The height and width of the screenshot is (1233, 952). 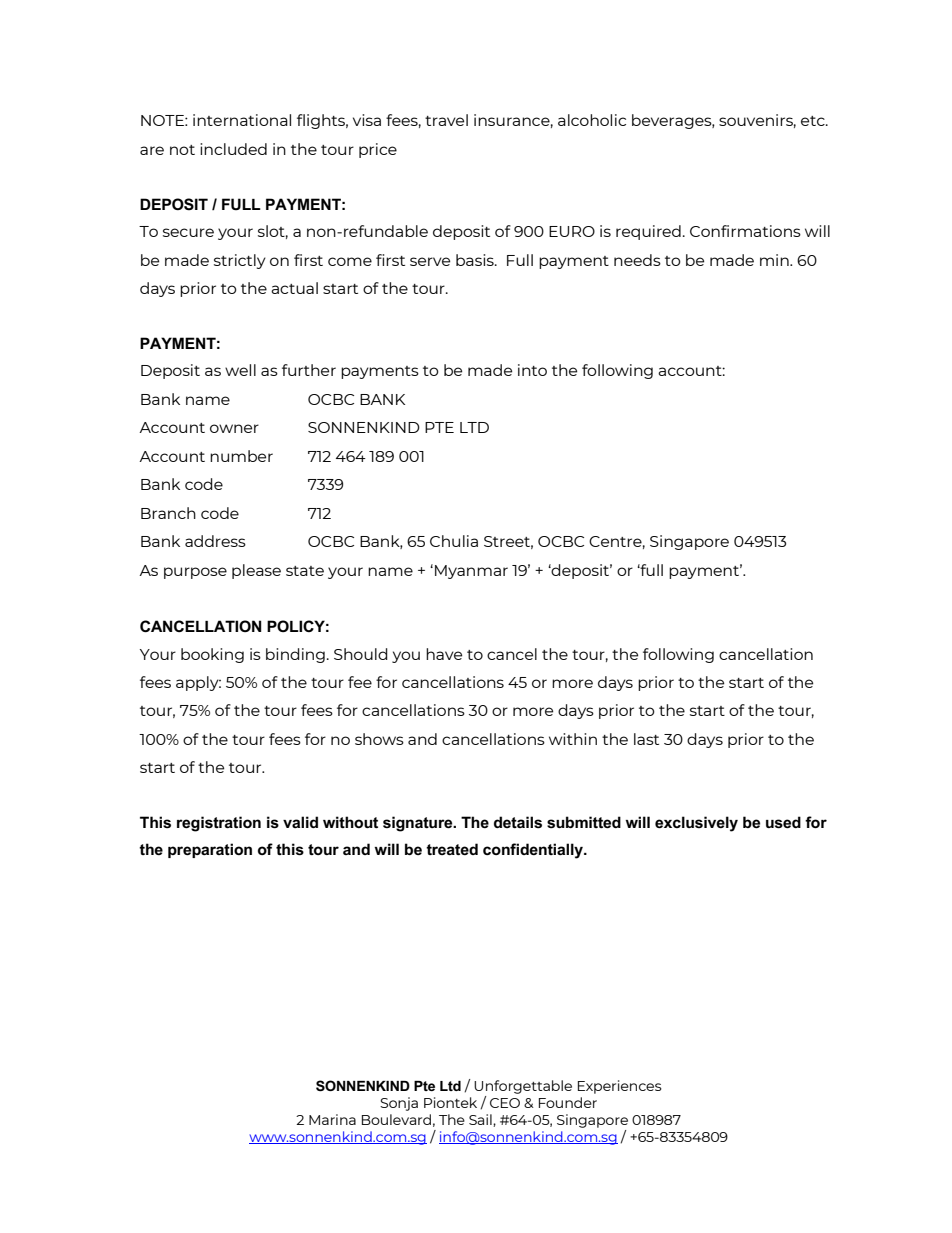 I want to click on travel, so click(x=446, y=120).
